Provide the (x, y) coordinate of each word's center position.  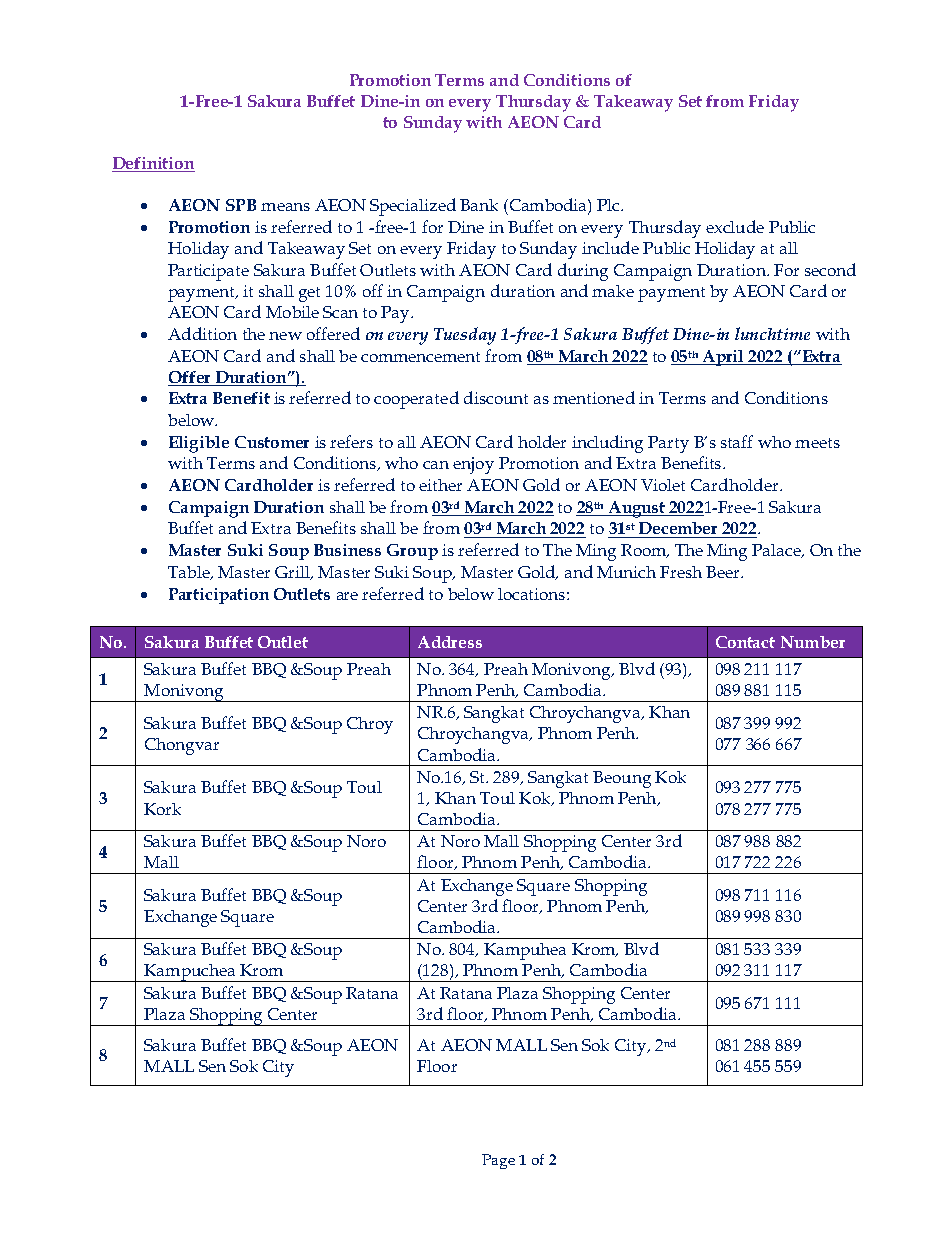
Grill (293, 573)
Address (450, 642)
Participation (219, 596)
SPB (241, 205)
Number (813, 642)
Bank (479, 205)
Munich (626, 572)
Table (190, 573)
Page (498, 1161)
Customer (272, 442)
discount (496, 397)
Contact (745, 642)
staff (737, 441)
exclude (735, 226)
